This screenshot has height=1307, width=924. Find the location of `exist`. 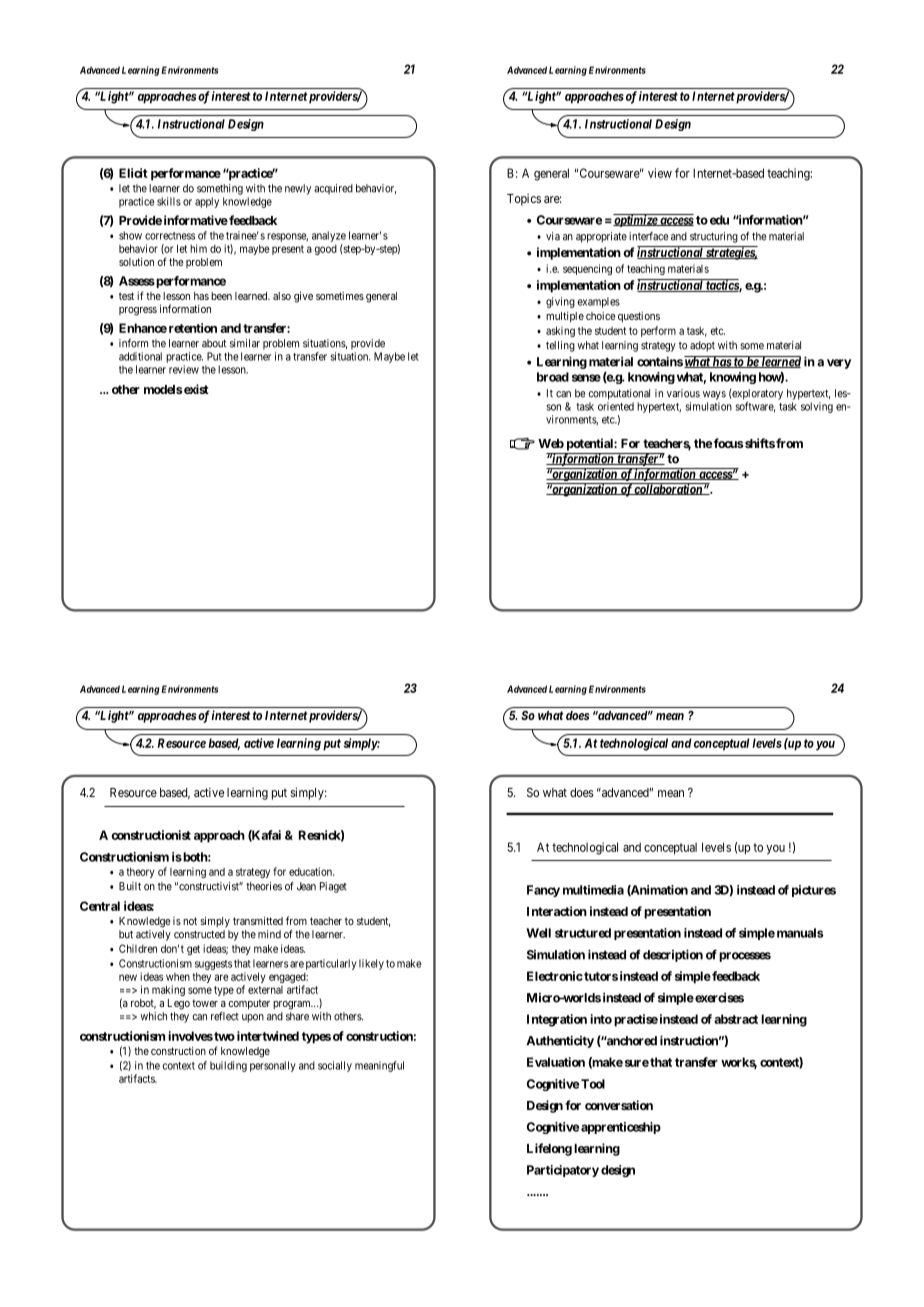

exist is located at coordinates (196, 389).
